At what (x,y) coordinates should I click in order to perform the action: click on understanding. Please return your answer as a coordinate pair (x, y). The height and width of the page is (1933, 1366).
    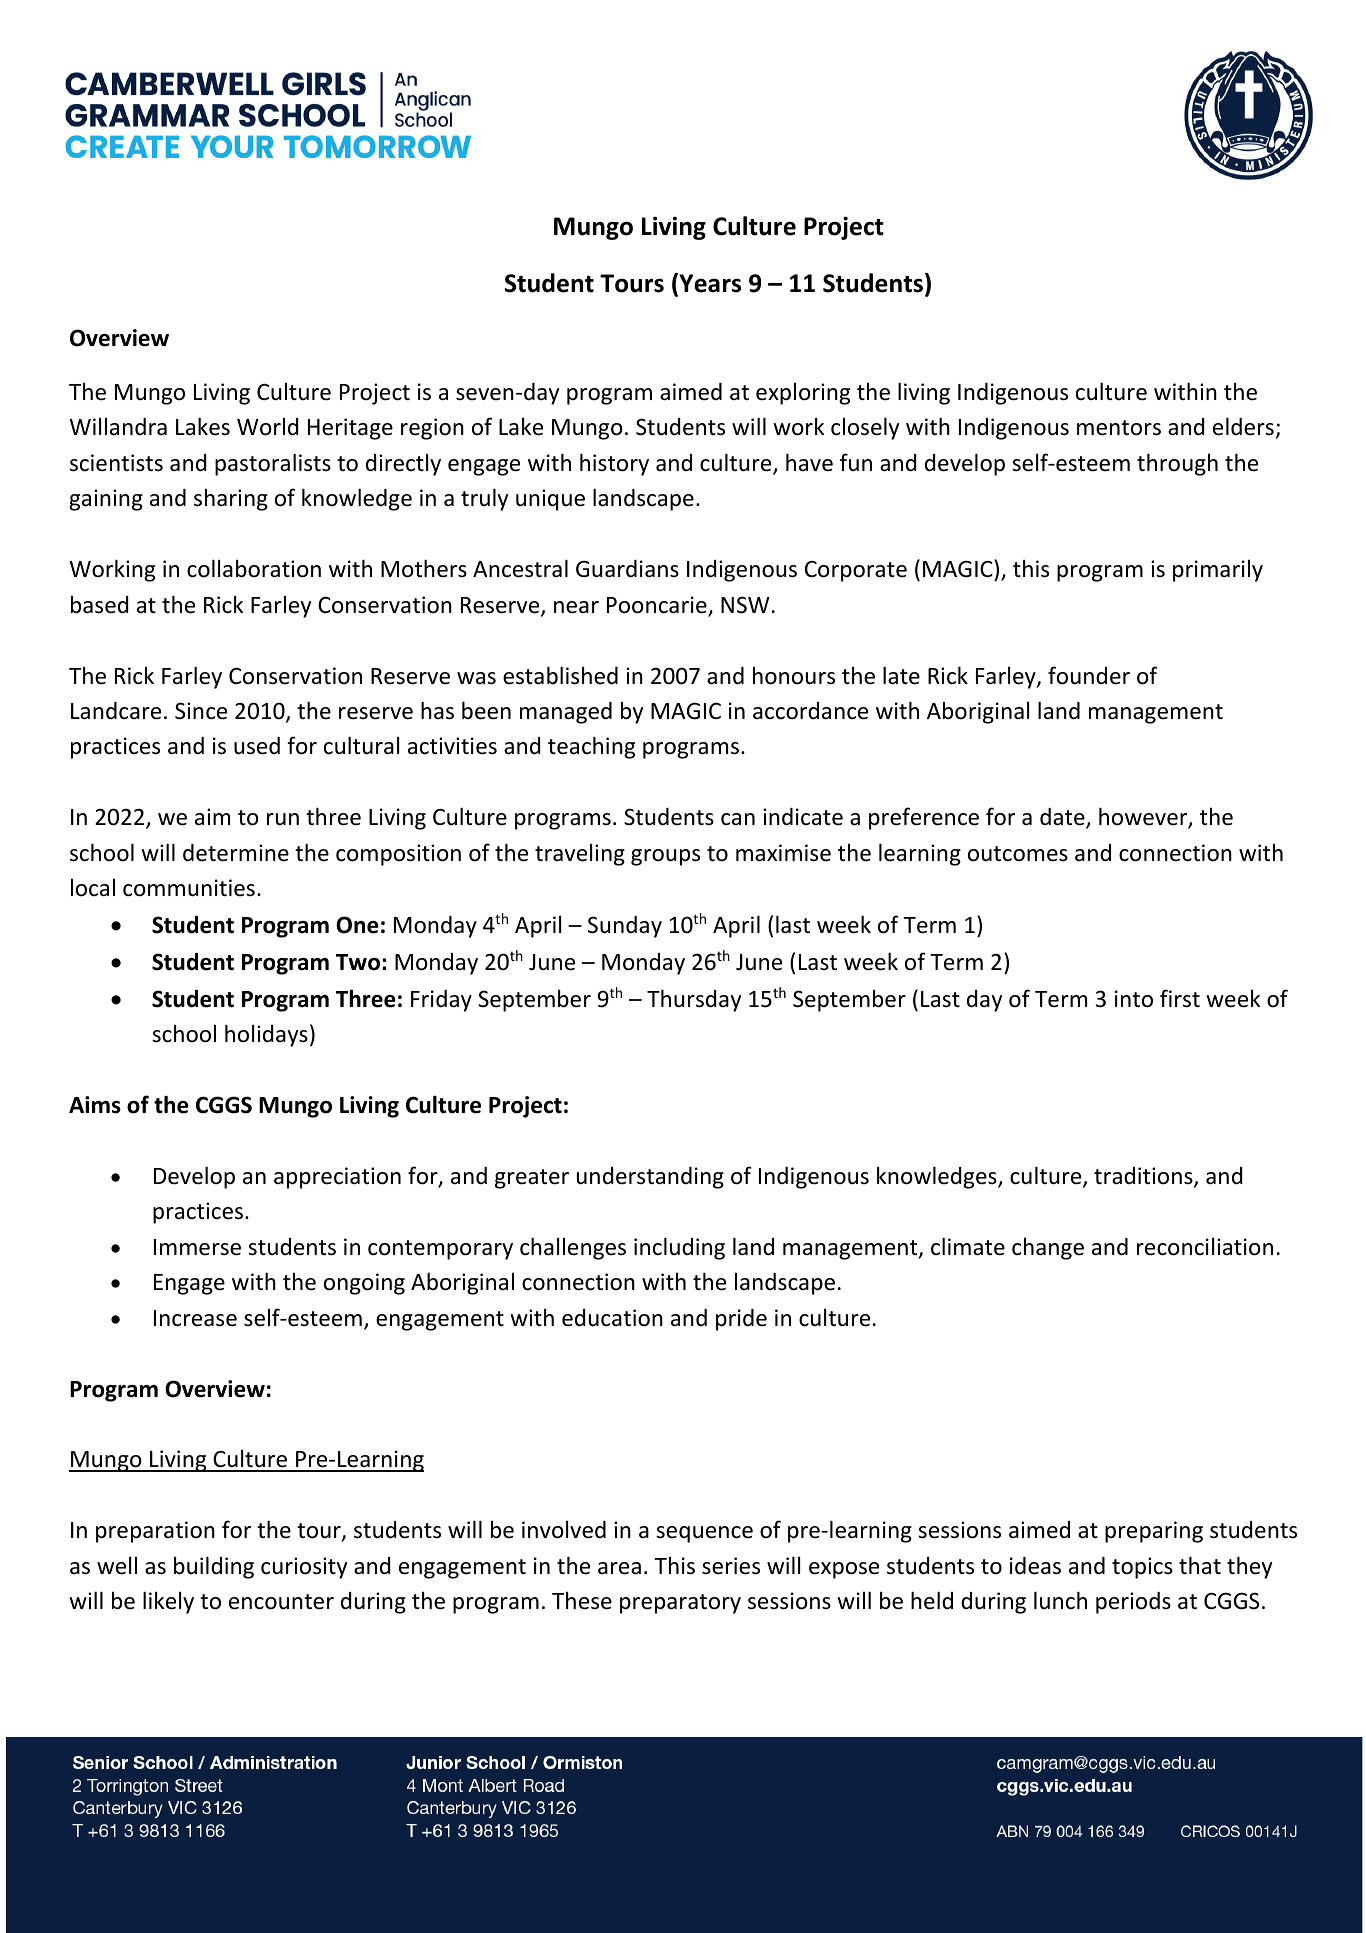
    Looking at the image, I should click on (650, 1178).
